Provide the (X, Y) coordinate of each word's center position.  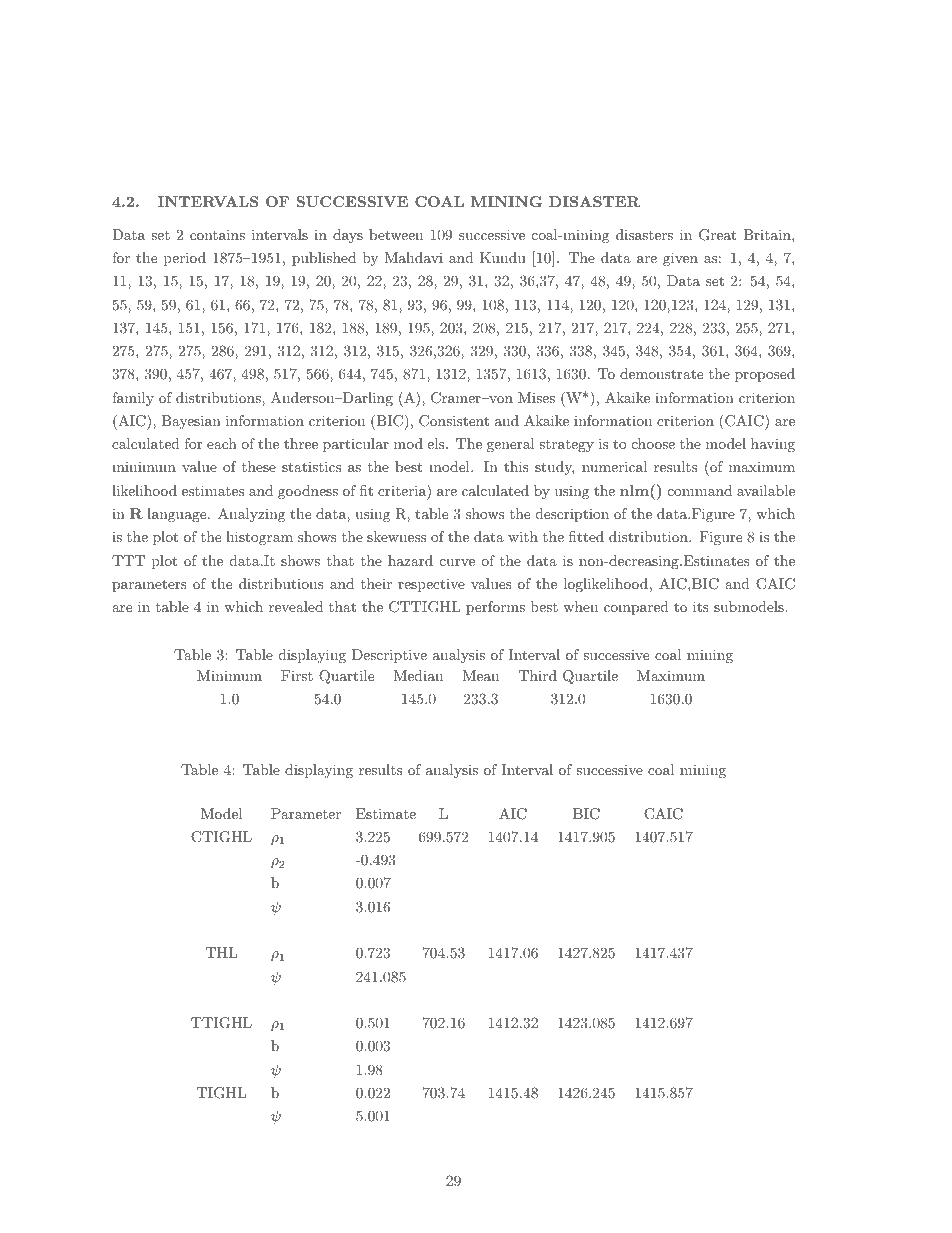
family (133, 399)
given (680, 259)
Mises (536, 397)
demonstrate (661, 373)
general (511, 445)
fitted (586, 536)
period (185, 259)
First (297, 675)
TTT (128, 560)
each (222, 443)
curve (457, 562)
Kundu (503, 257)
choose (653, 443)
